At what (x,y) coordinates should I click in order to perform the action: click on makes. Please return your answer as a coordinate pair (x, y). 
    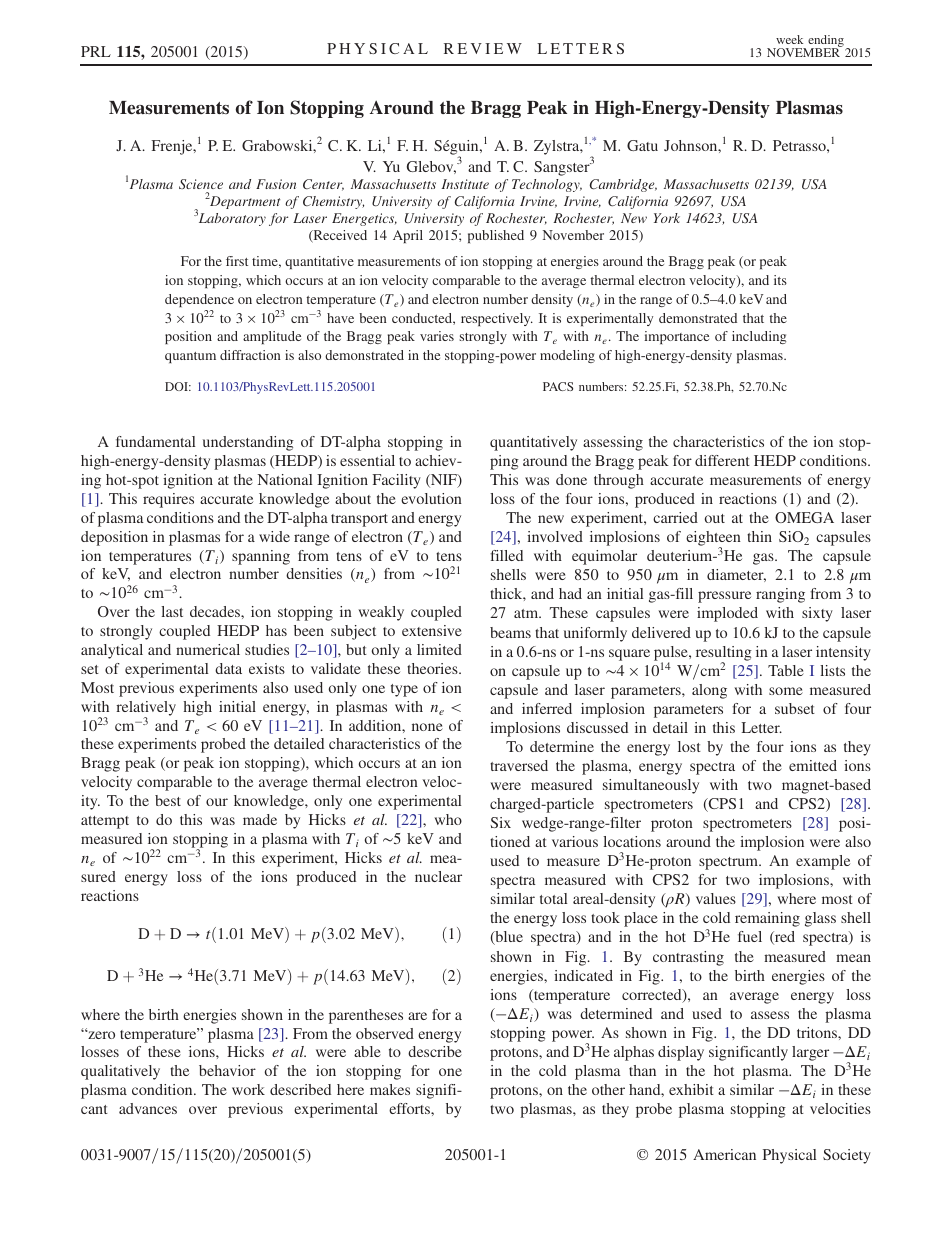
    Looking at the image, I should click on (390, 1089).
